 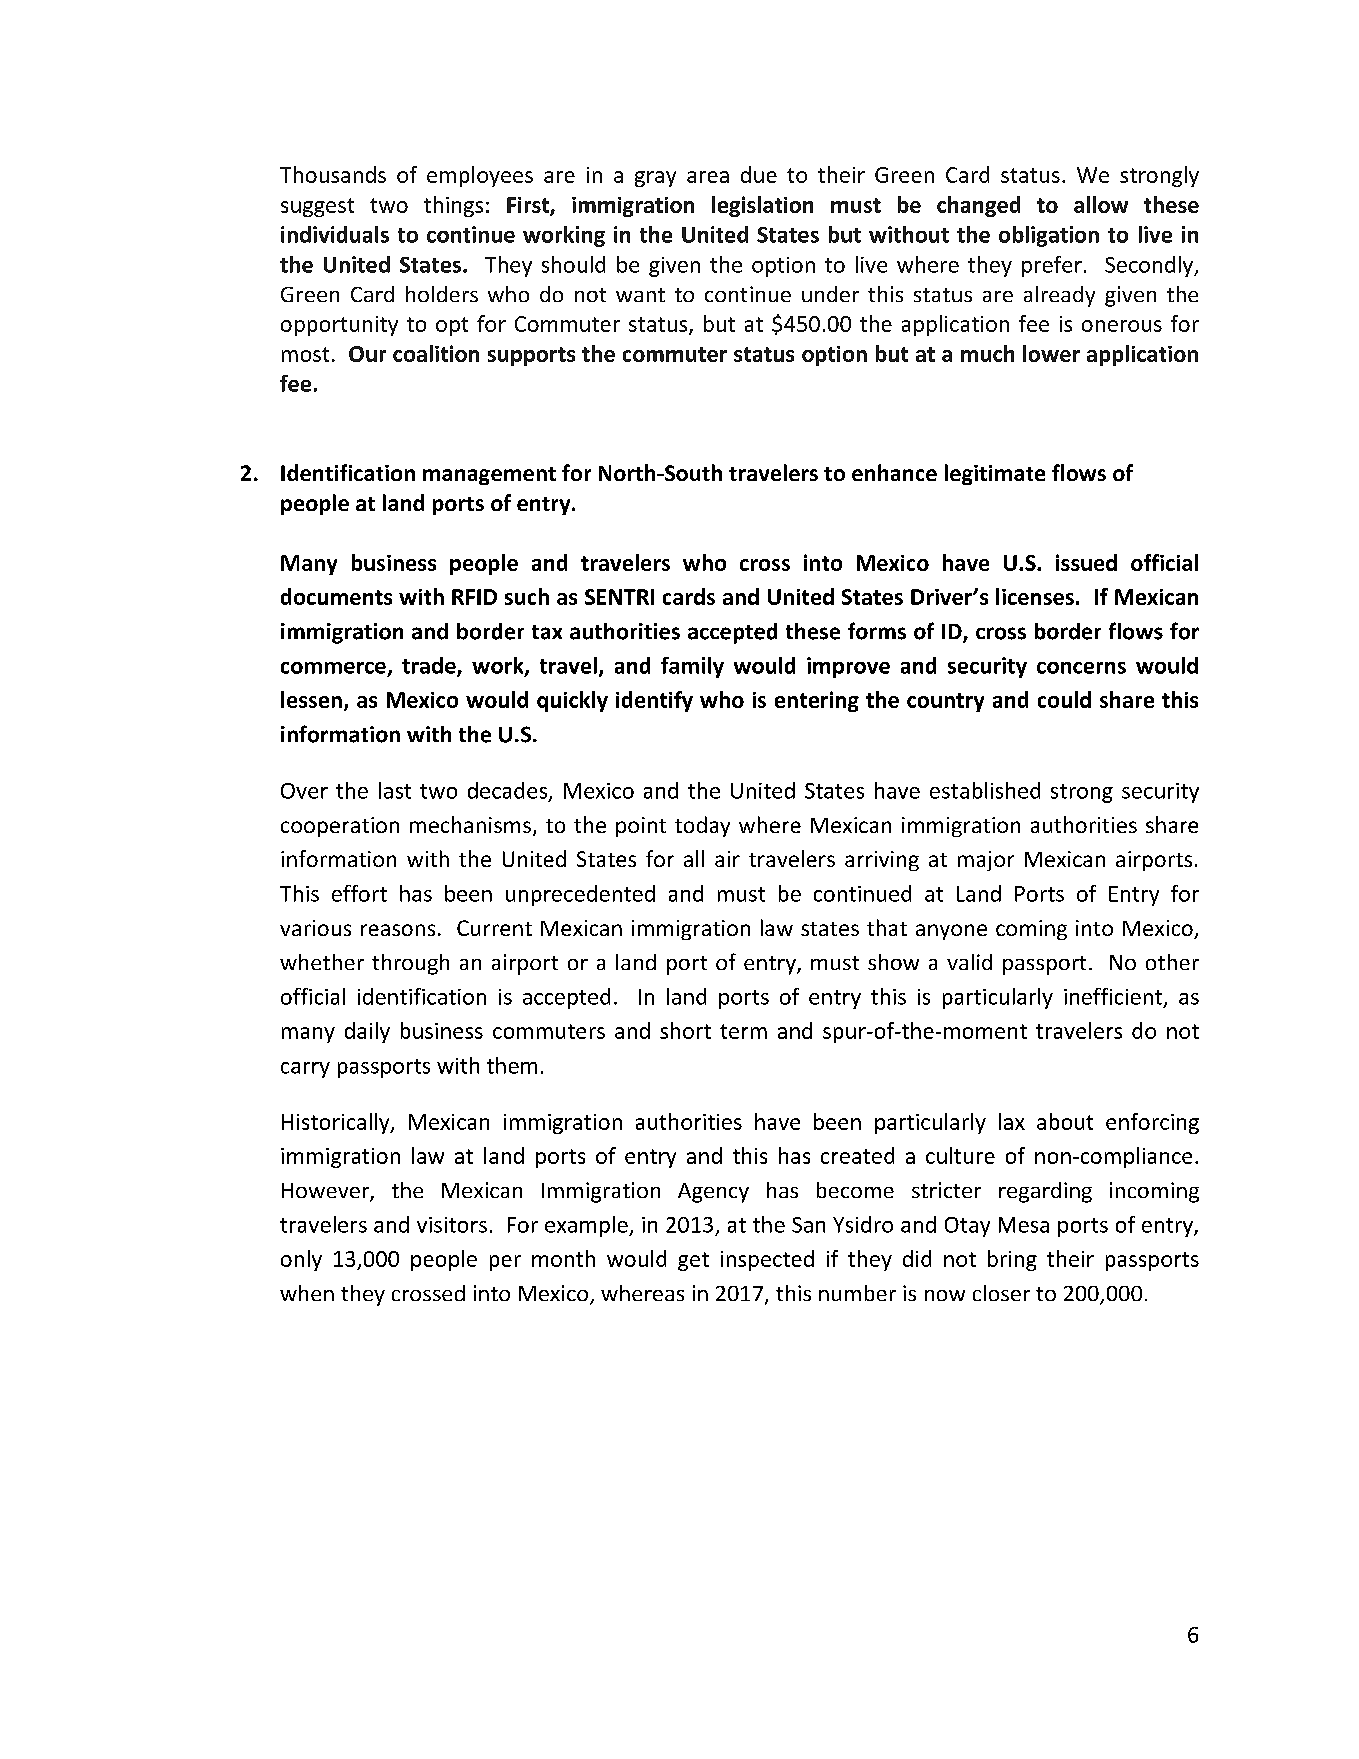 I want to click on family, so click(x=692, y=667).
